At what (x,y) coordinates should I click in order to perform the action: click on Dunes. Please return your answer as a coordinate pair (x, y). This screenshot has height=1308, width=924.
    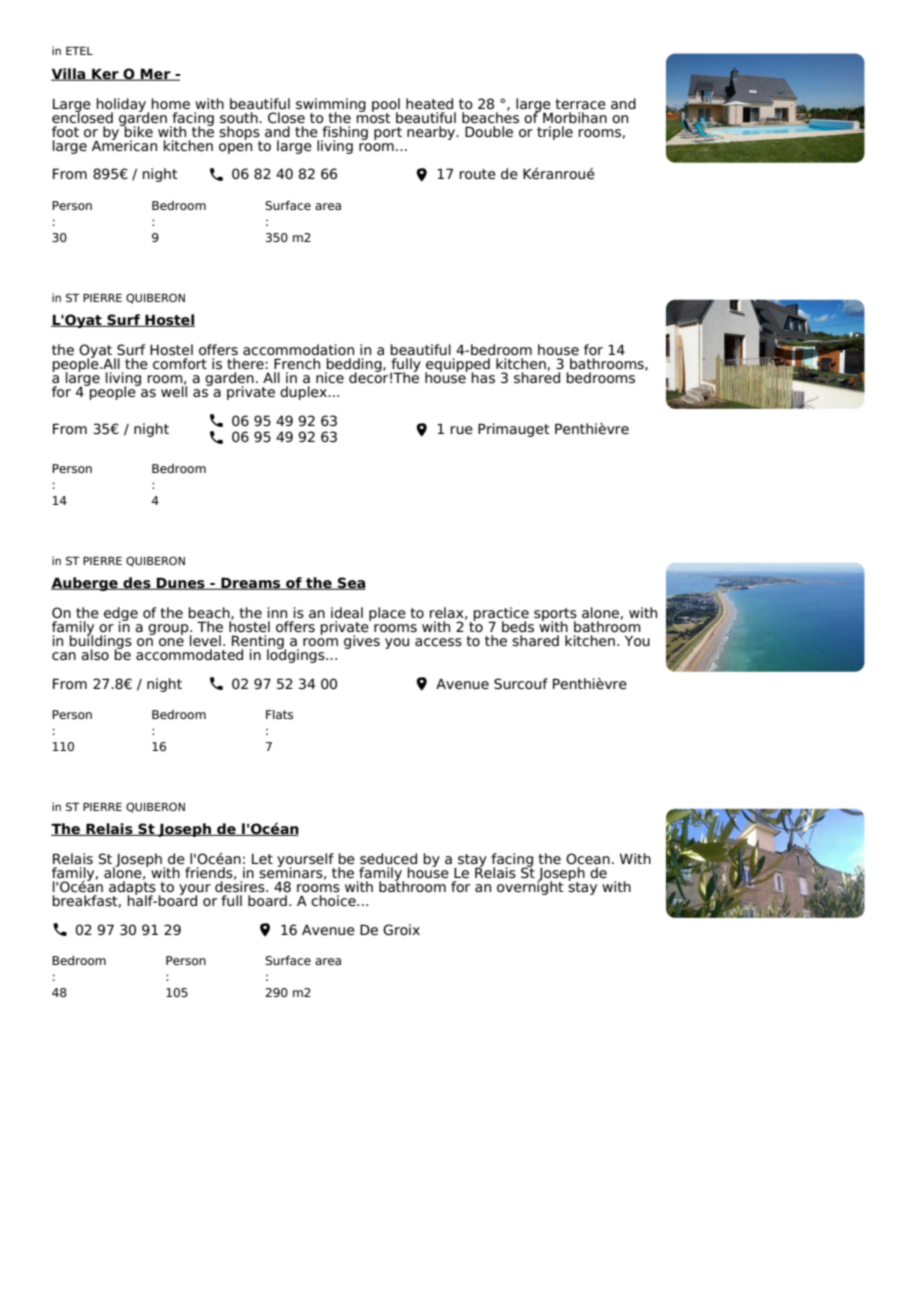
    Looking at the image, I should click on (181, 583).
